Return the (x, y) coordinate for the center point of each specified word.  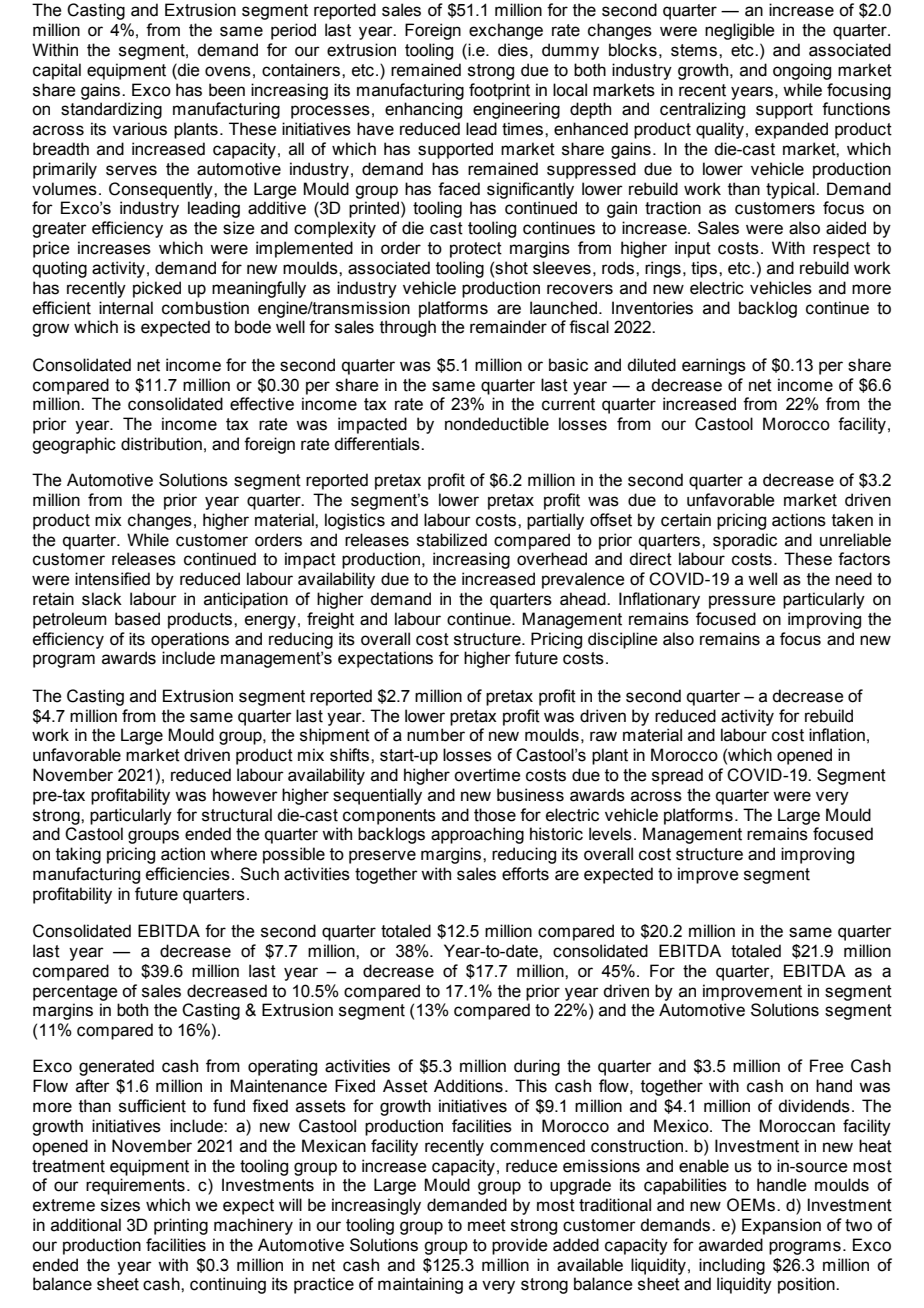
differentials (378, 444)
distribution (161, 444)
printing (181, 1226)
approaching (477, 835)
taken (852, 520)
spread (677, 776)
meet (487, 1225)
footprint (499, 91)
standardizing (111, 110)
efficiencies (188, 874)
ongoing (802, 71)
